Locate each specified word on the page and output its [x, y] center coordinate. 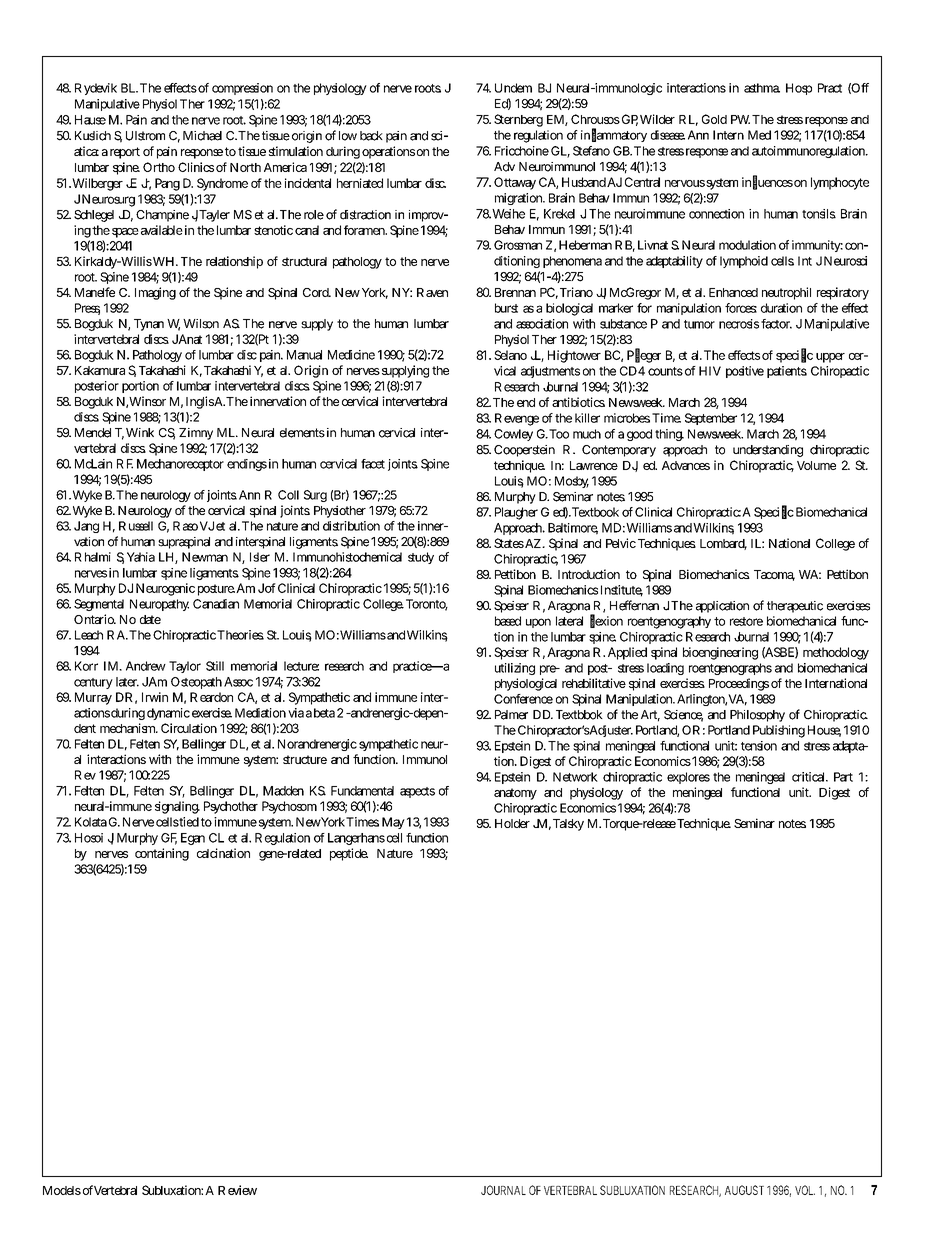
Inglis [200, 402]
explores [688, 778]
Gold [714, 119]
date [150, 619]
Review [237, 1190]
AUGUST [744, 1190]
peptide [349, 854]
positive [745, 372]
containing [162, 854]
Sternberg [518, 120]
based [508, 621]
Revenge [517, 419]
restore [746, 621]
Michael [202, 136]
